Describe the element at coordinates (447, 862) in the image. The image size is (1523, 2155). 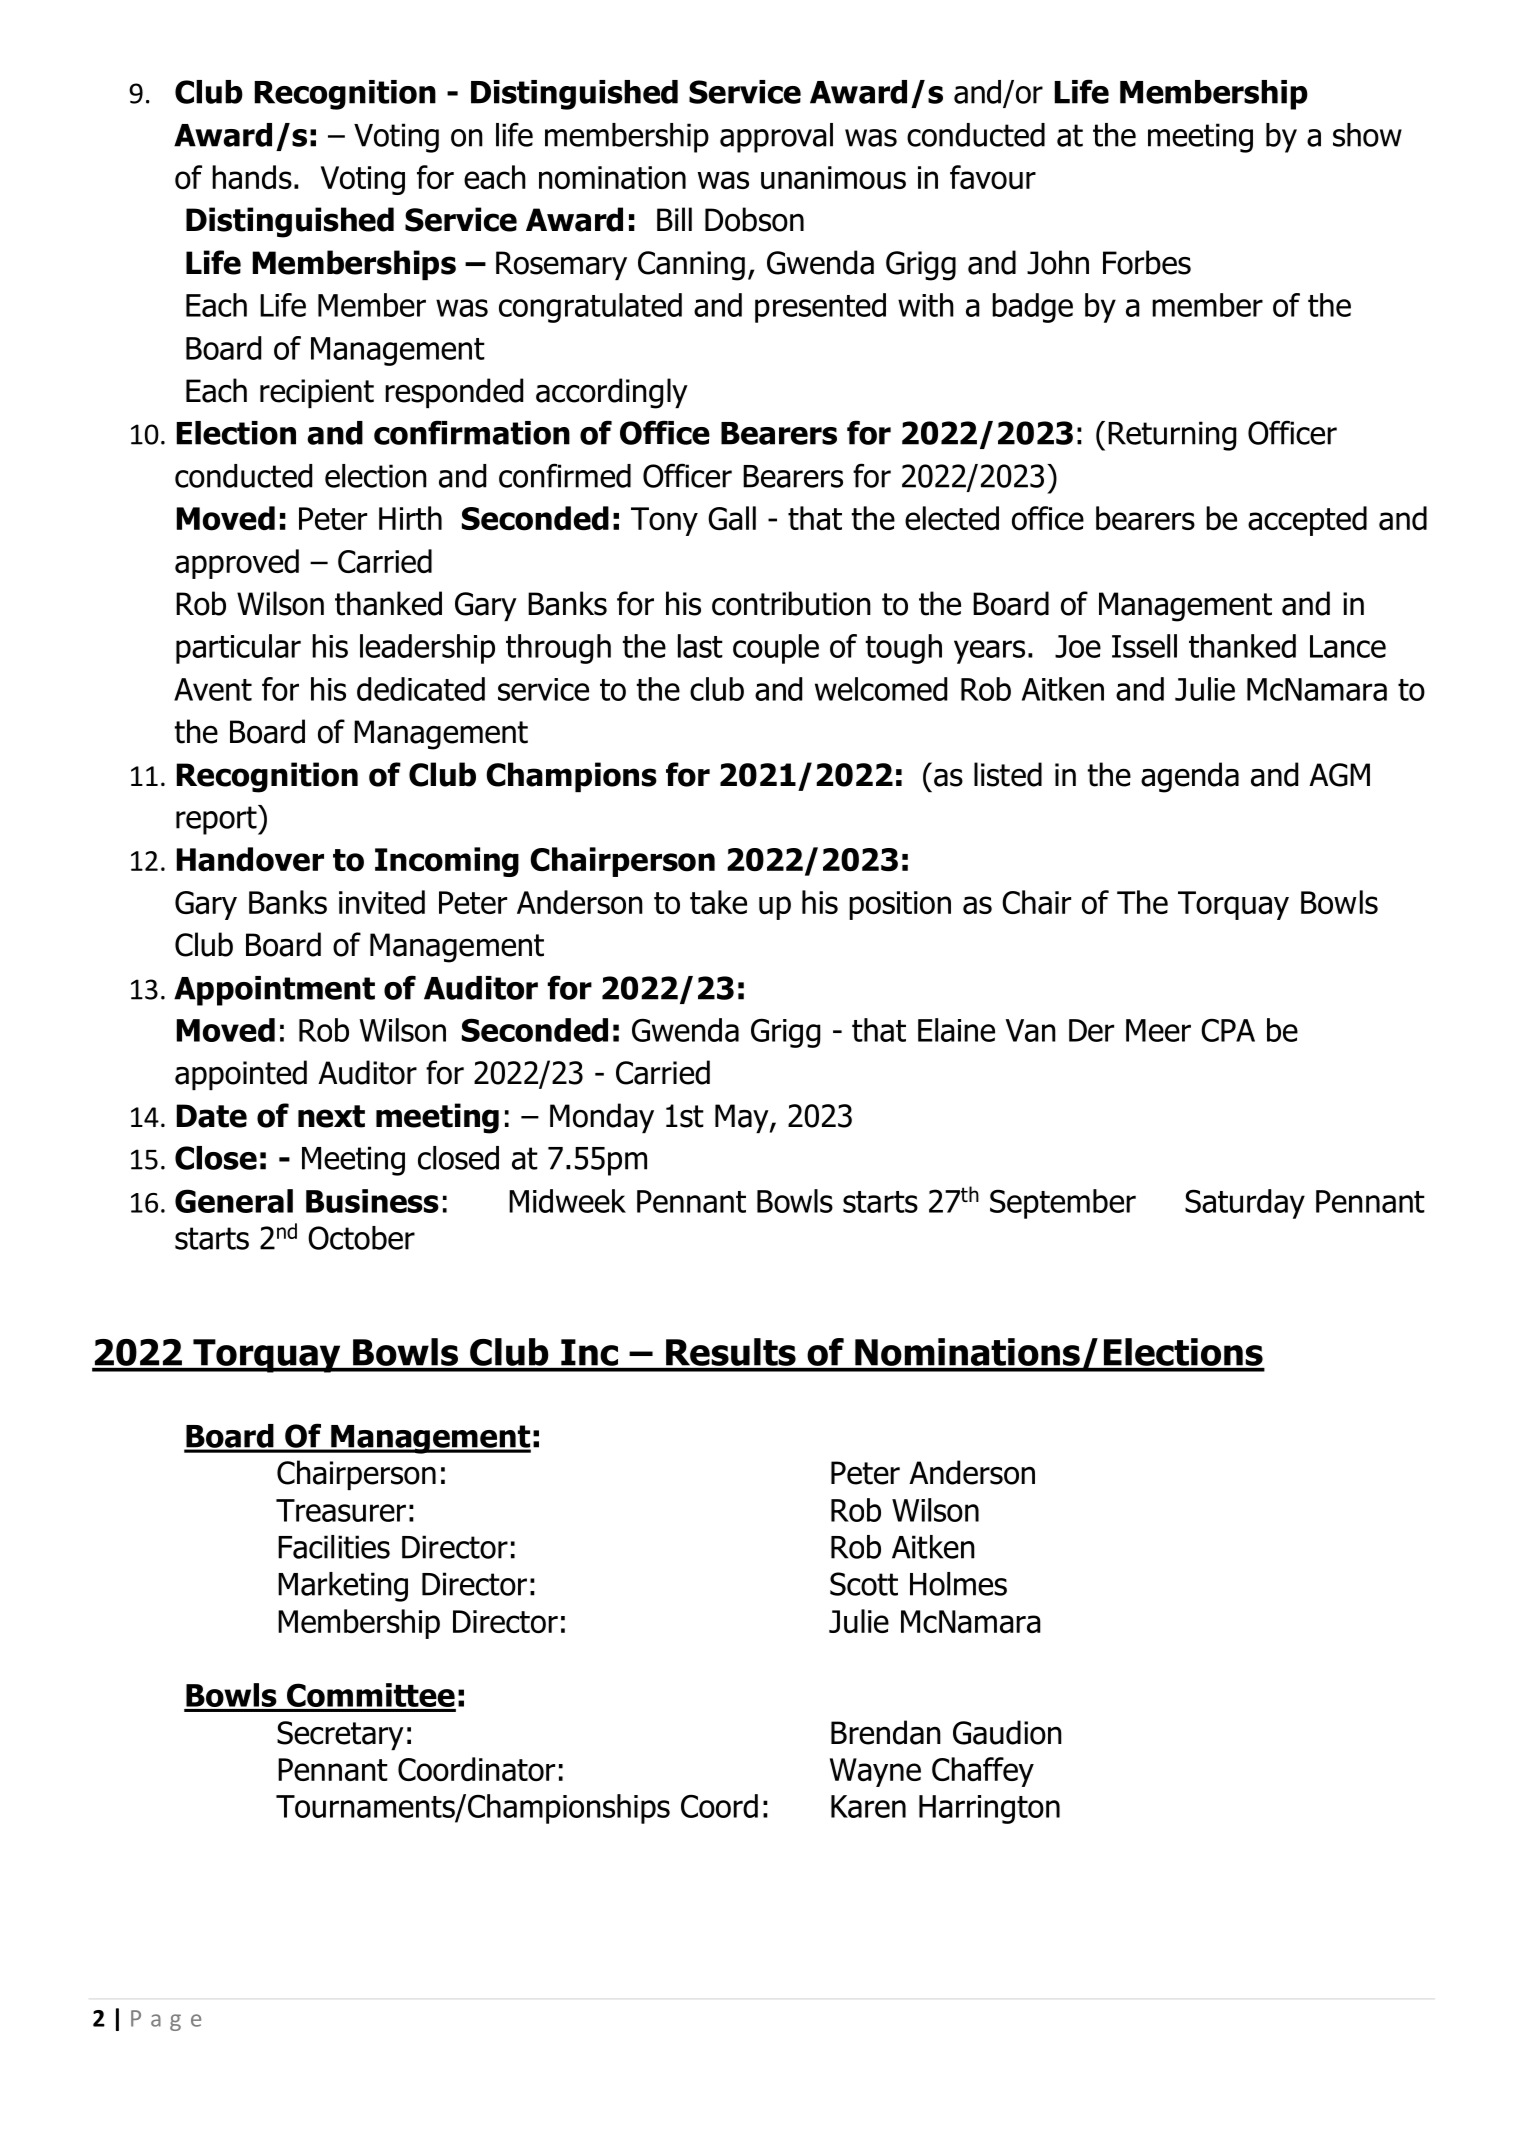
I see `Incoming` at that location.
